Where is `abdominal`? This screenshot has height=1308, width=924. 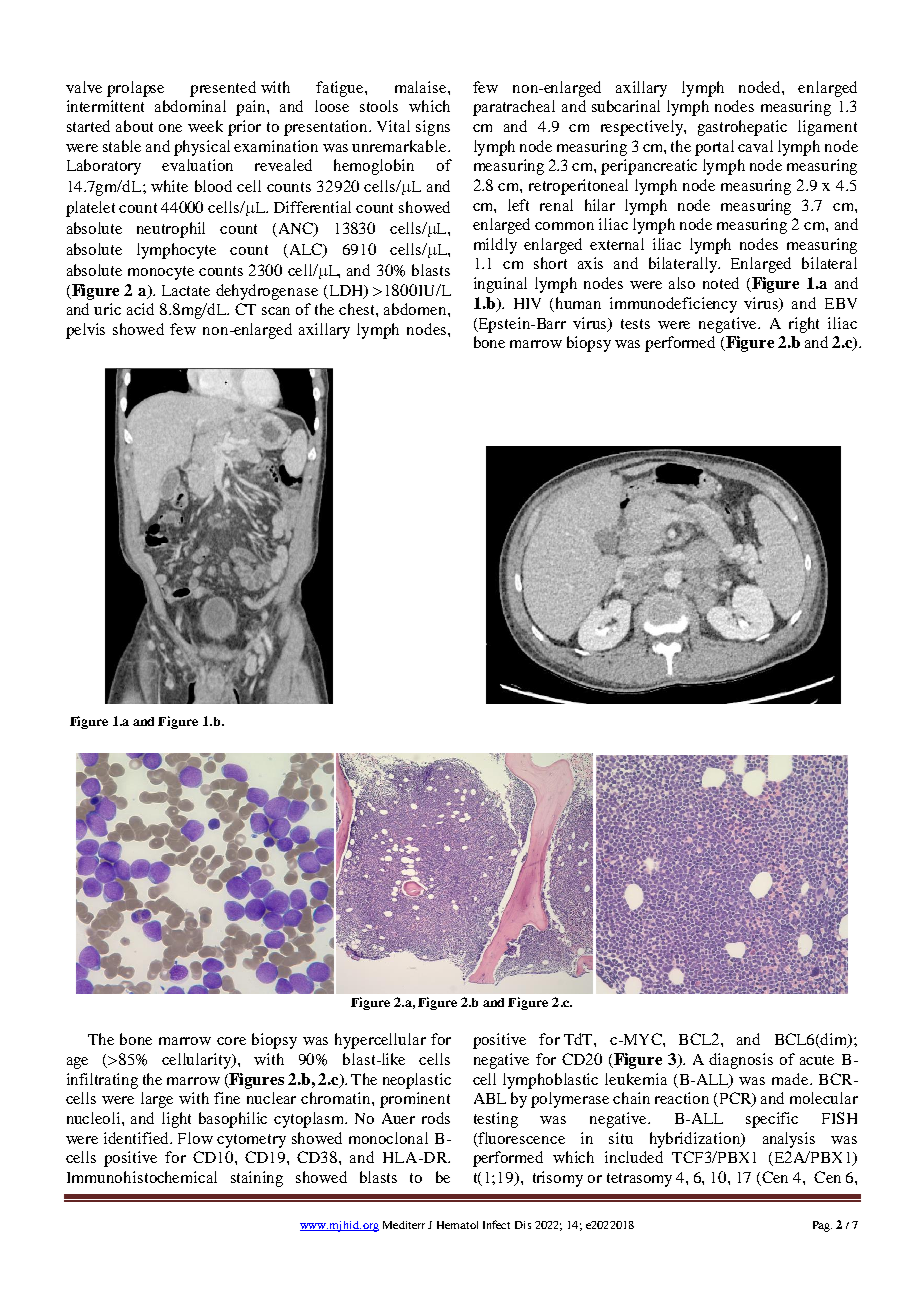
abdominal is located at coordinates (190, 106).
